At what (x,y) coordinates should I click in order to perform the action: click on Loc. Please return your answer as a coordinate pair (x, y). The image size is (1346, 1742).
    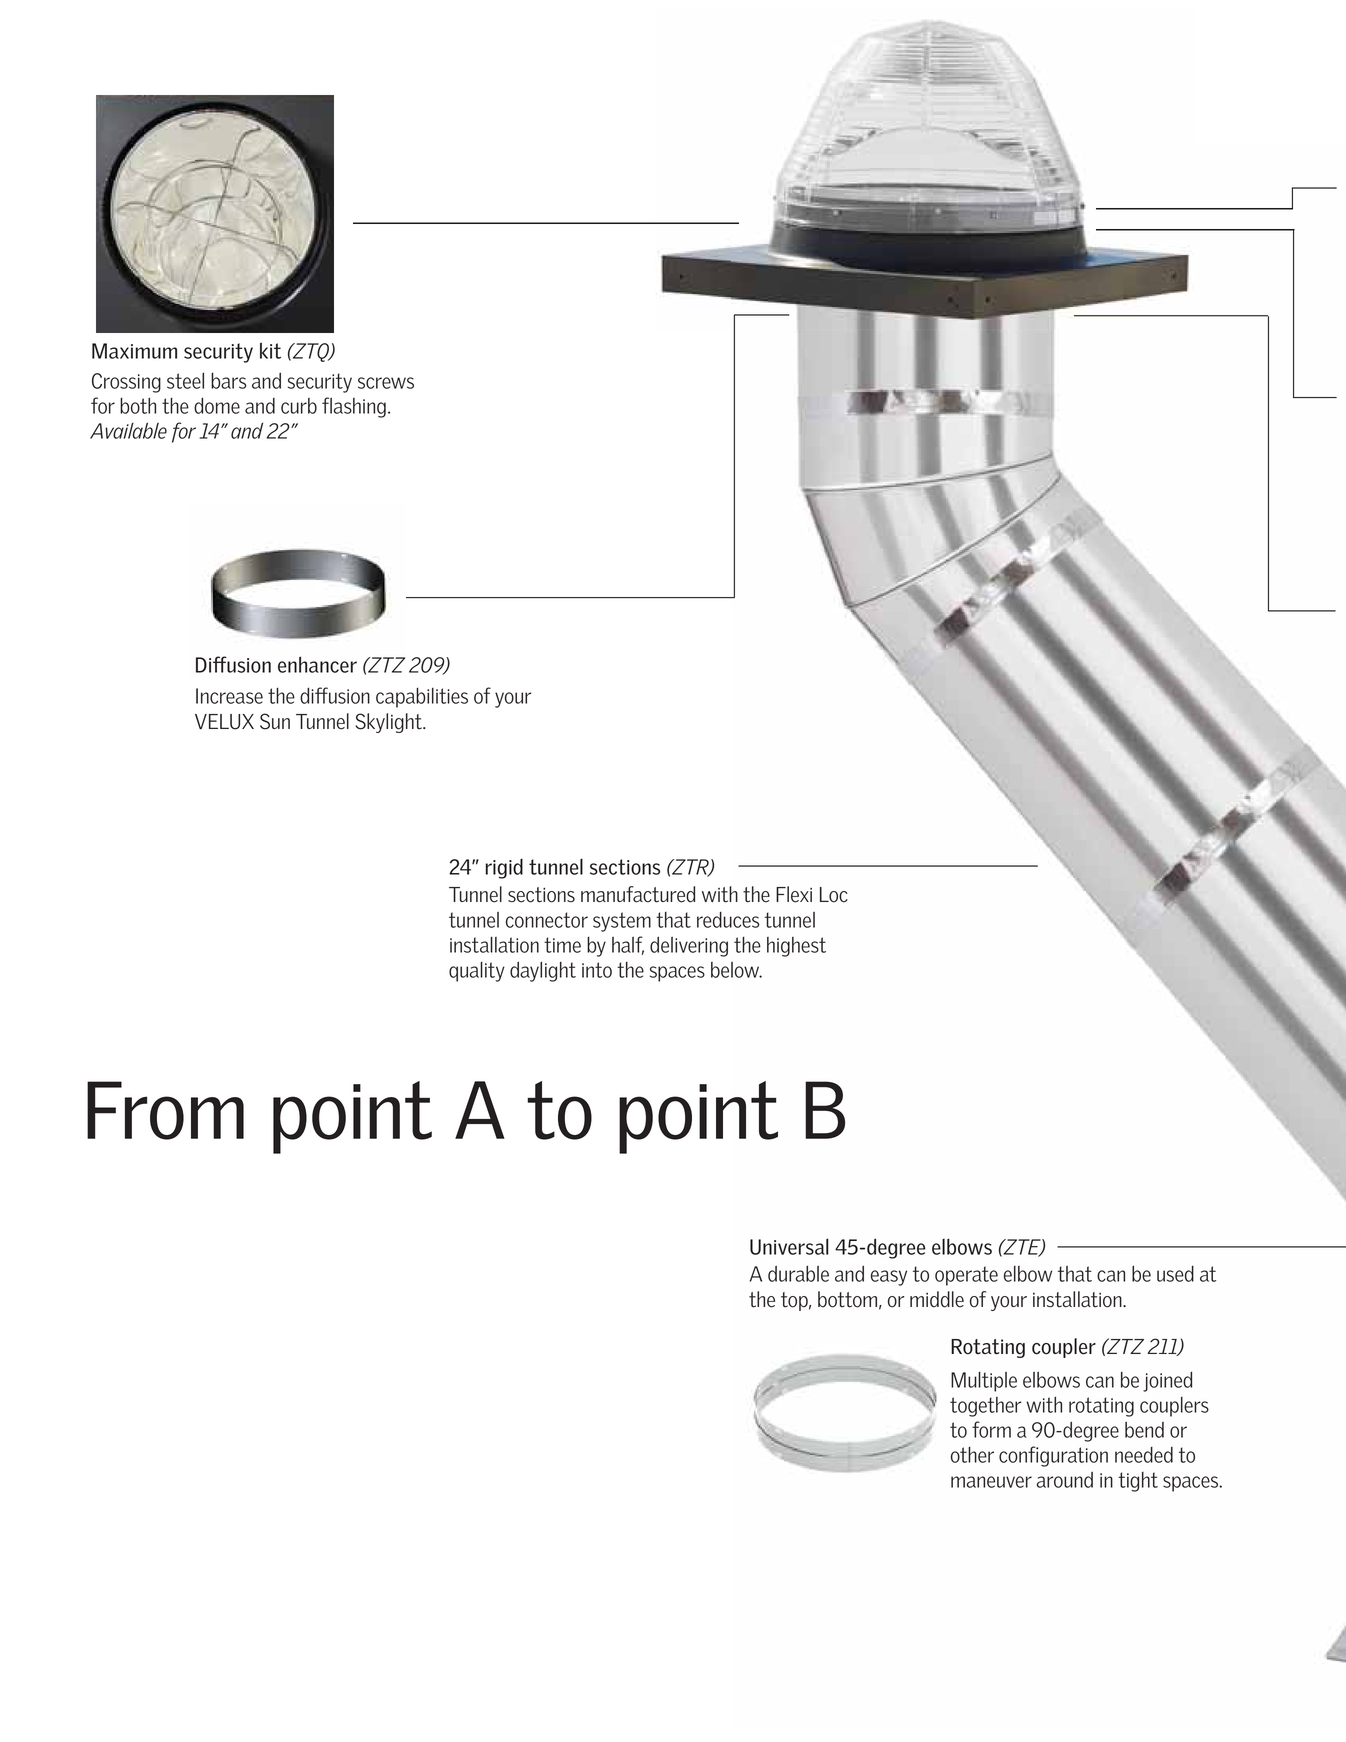
    Looking at the image, I should click on (834, 895).
